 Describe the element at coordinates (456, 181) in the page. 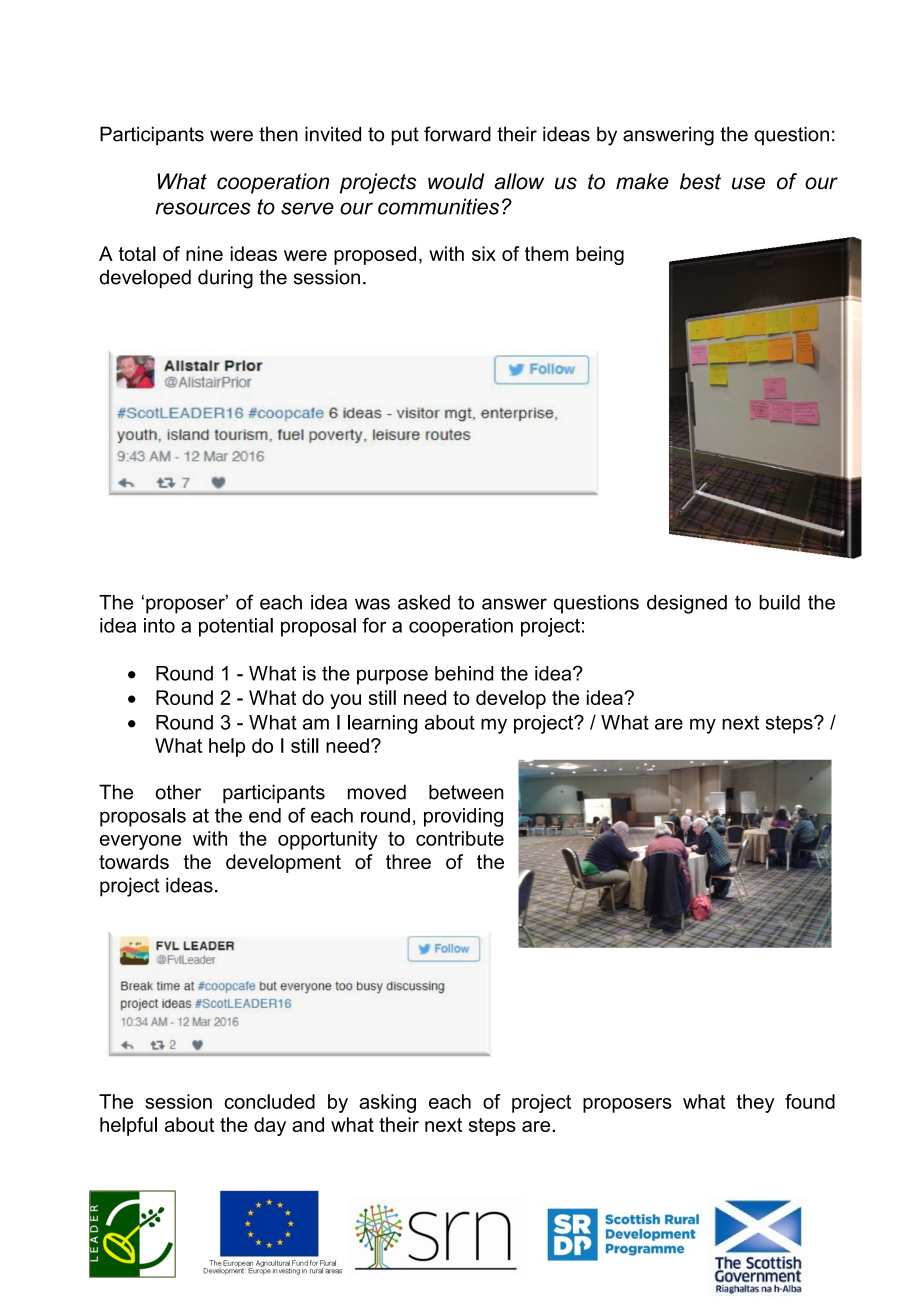

I see `would` at that location.
